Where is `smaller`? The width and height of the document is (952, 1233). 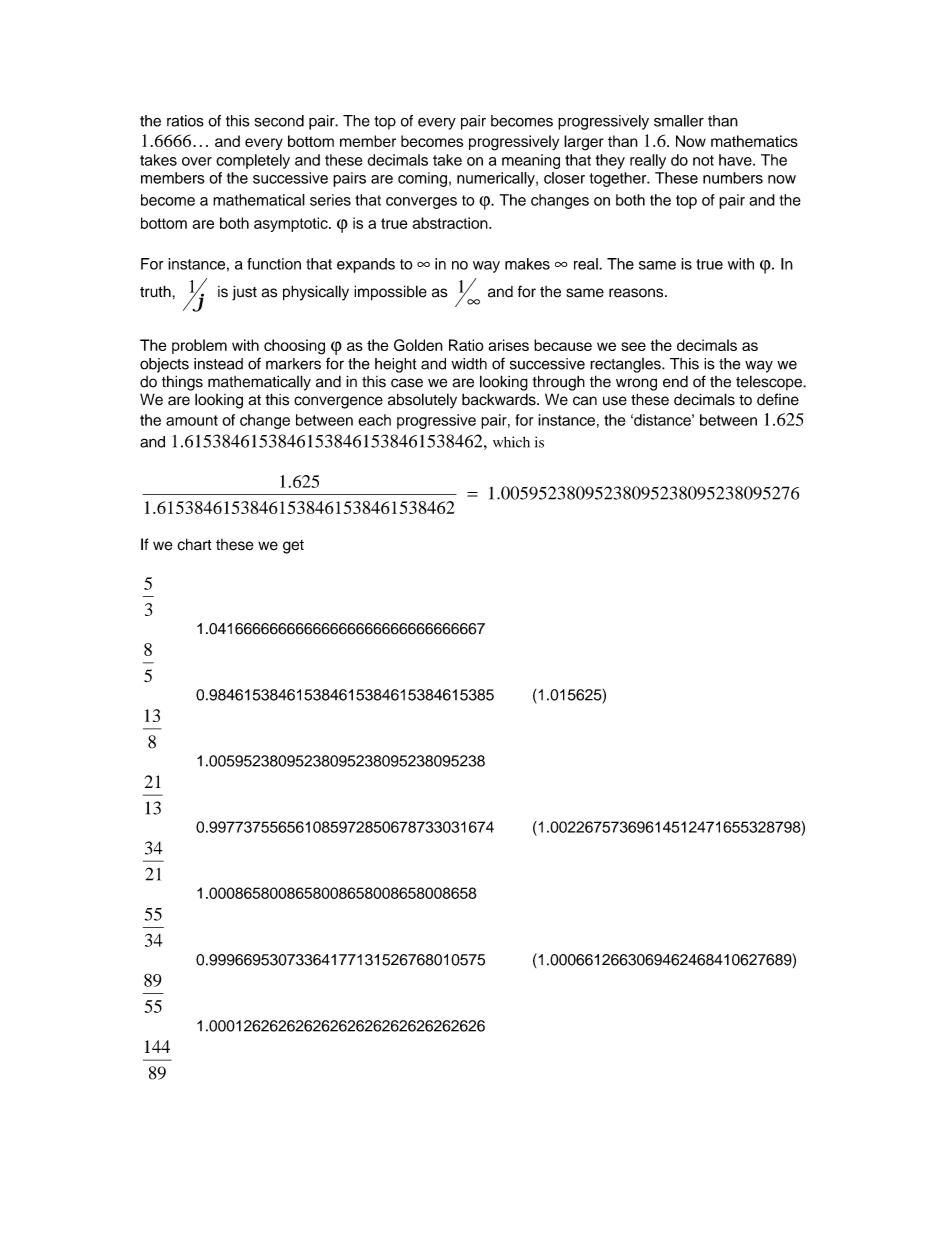 smaller is located at coordinates (679, 121).
